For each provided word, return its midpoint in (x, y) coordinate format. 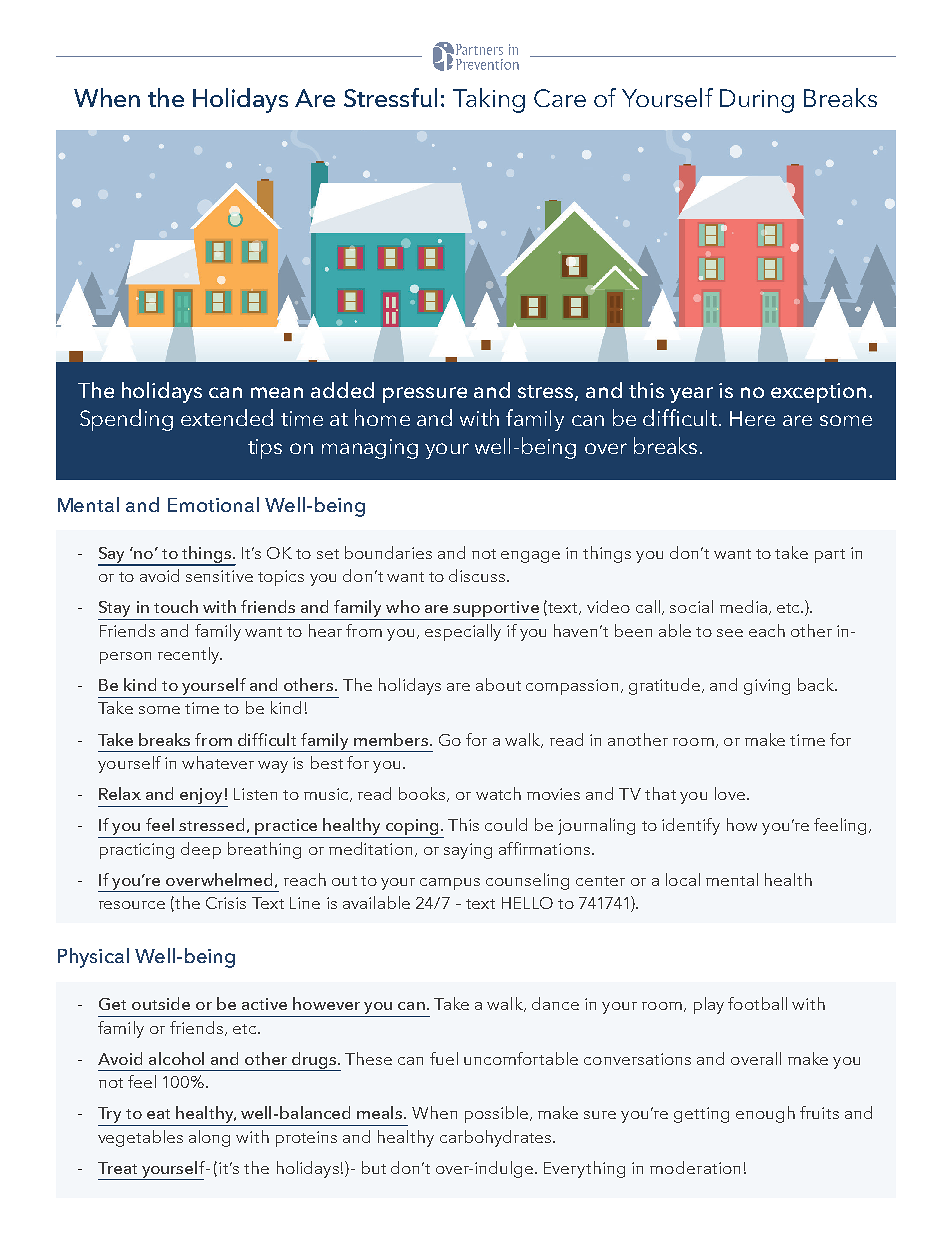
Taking (489, 100)
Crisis (226, 903)
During (757, 101)
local (683, 879)
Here (752, 418)
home (382, 417)
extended (227, 417)
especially (463, 632)
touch (176, 606)
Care (560, 98)
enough (765, 1114)
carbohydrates (495, 1138)
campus (450, 884)
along (209, 1138)
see (730, 633)
